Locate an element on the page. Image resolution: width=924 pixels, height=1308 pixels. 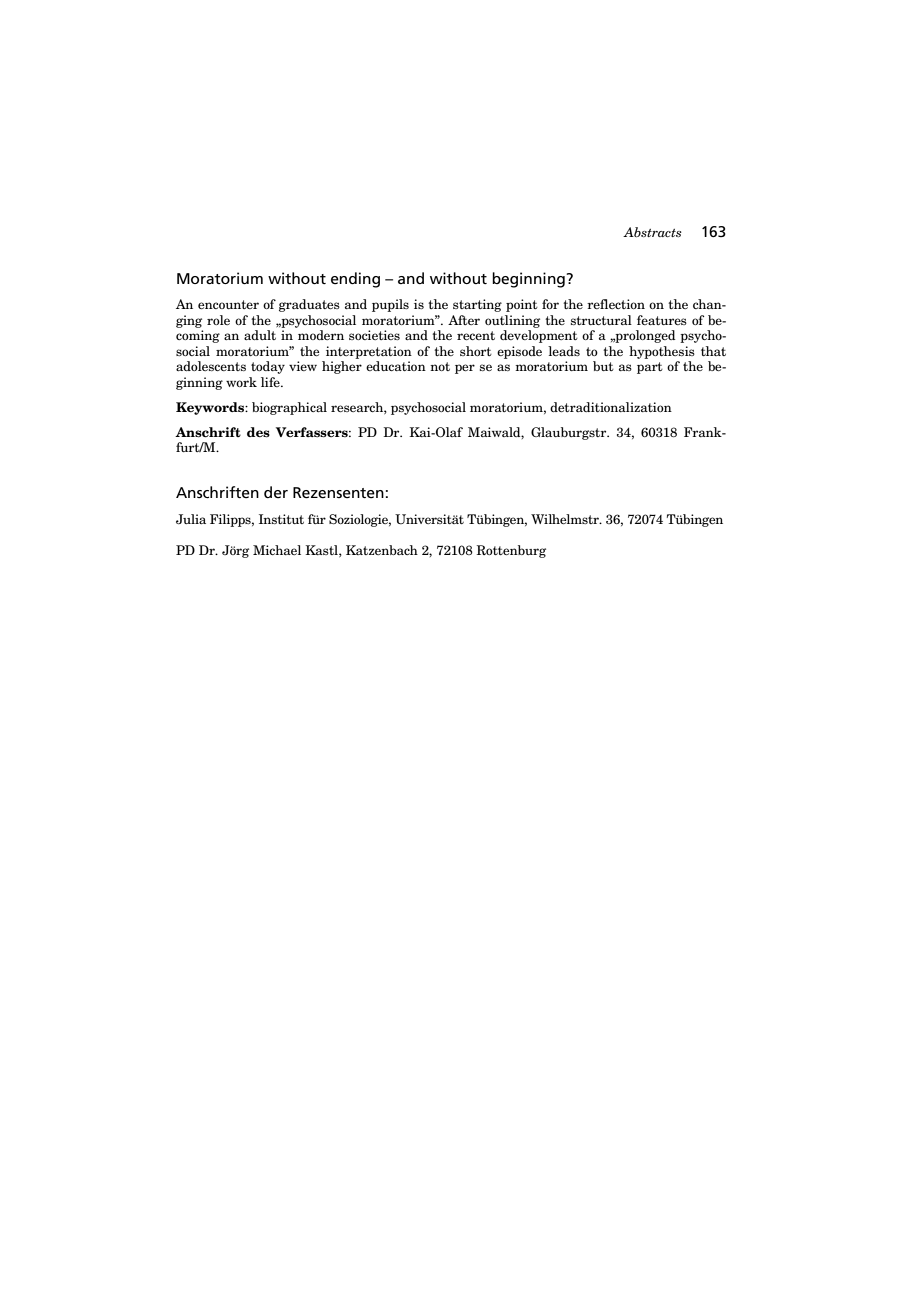
Institut is located at coordinates (281, 519).
